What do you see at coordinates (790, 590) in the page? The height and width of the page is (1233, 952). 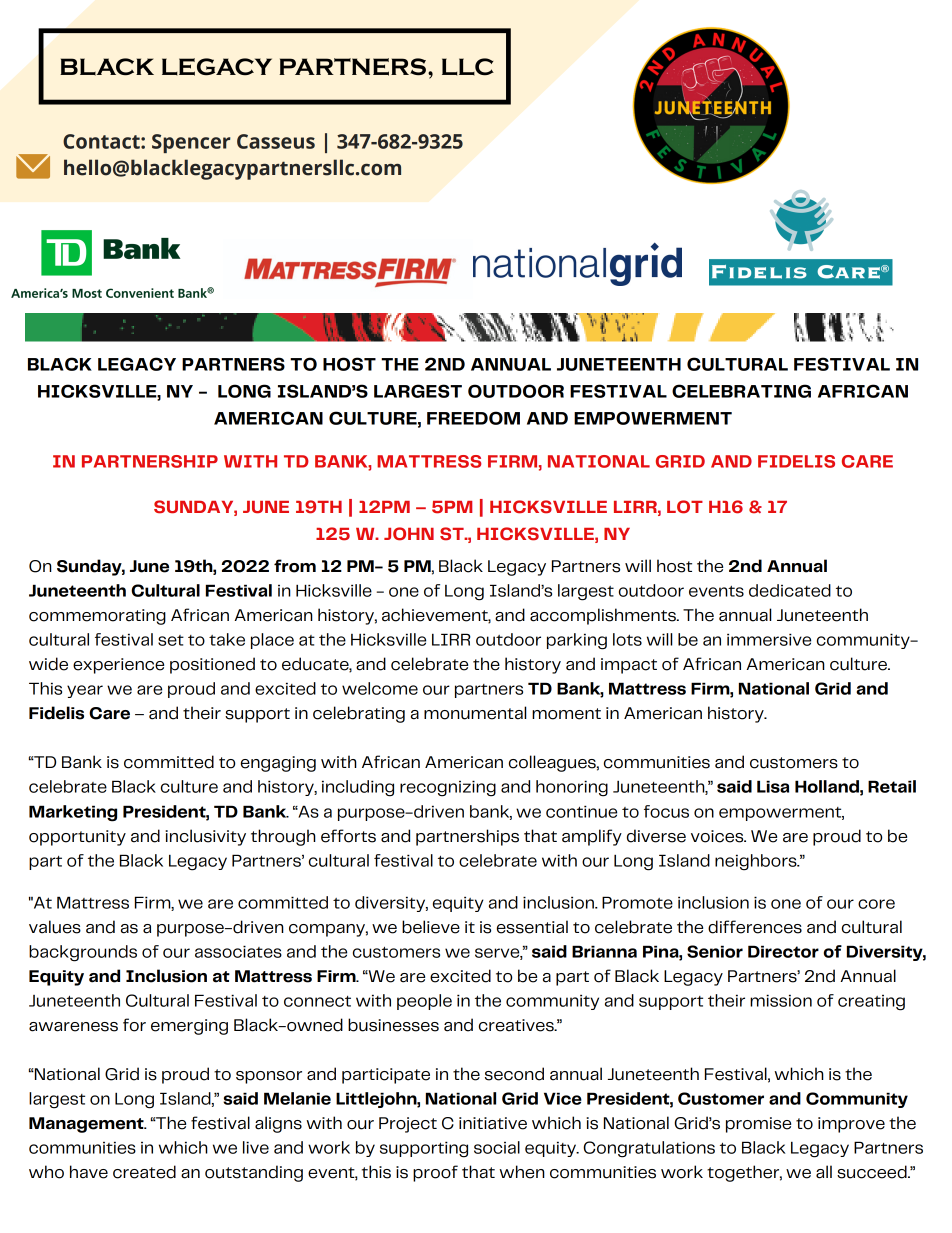 I see `dedicated` at bounding box center [790, 590].
